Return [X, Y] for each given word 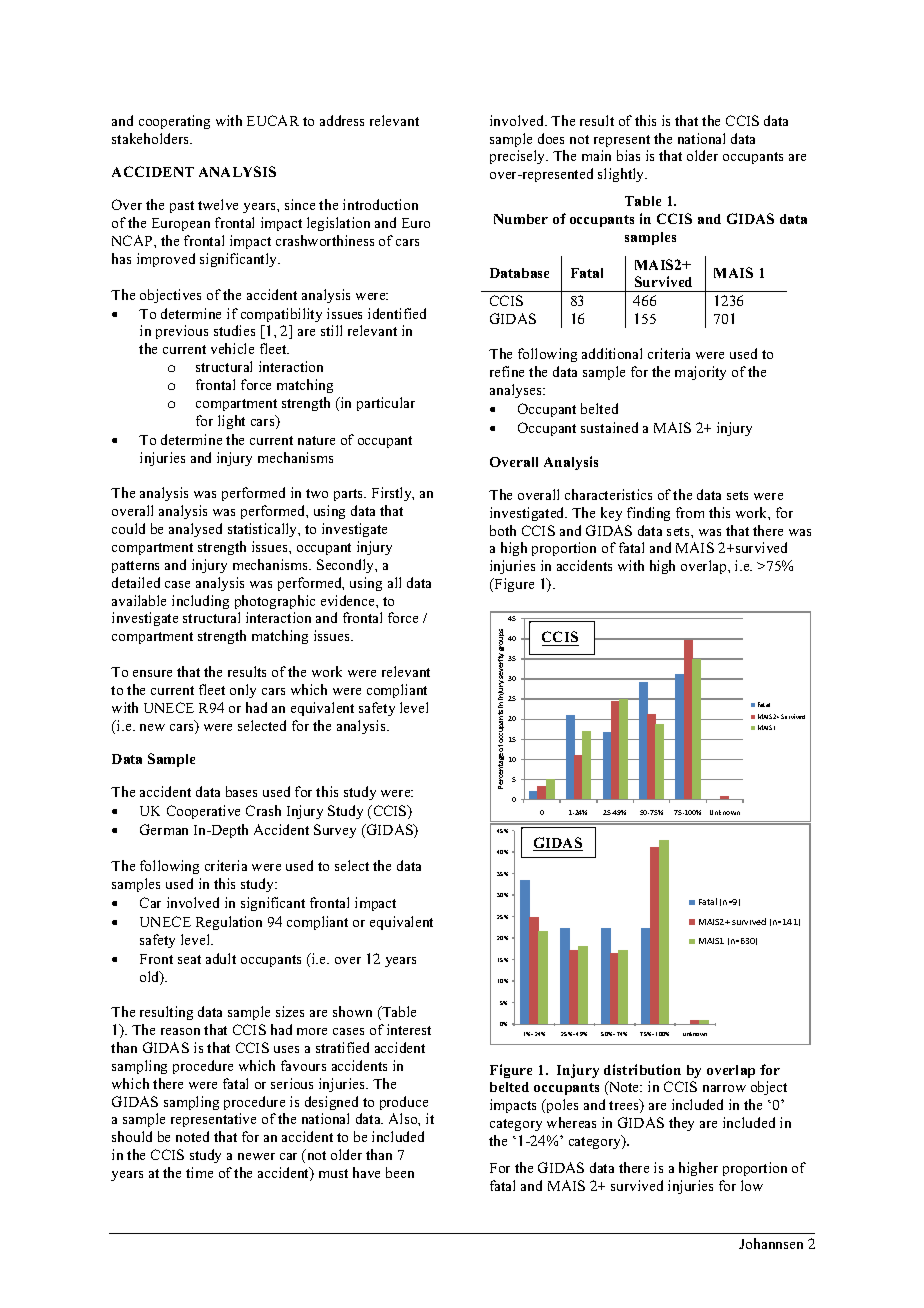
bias [628, 155]
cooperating [174, 122]
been [400, 1172]
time [199, 1172]
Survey [335, 831]
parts [350, 495]
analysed [195, 530]
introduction [380, 204]
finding [648, 514]
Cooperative [203, 812]
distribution [642, 1069]
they [681, 1124]
